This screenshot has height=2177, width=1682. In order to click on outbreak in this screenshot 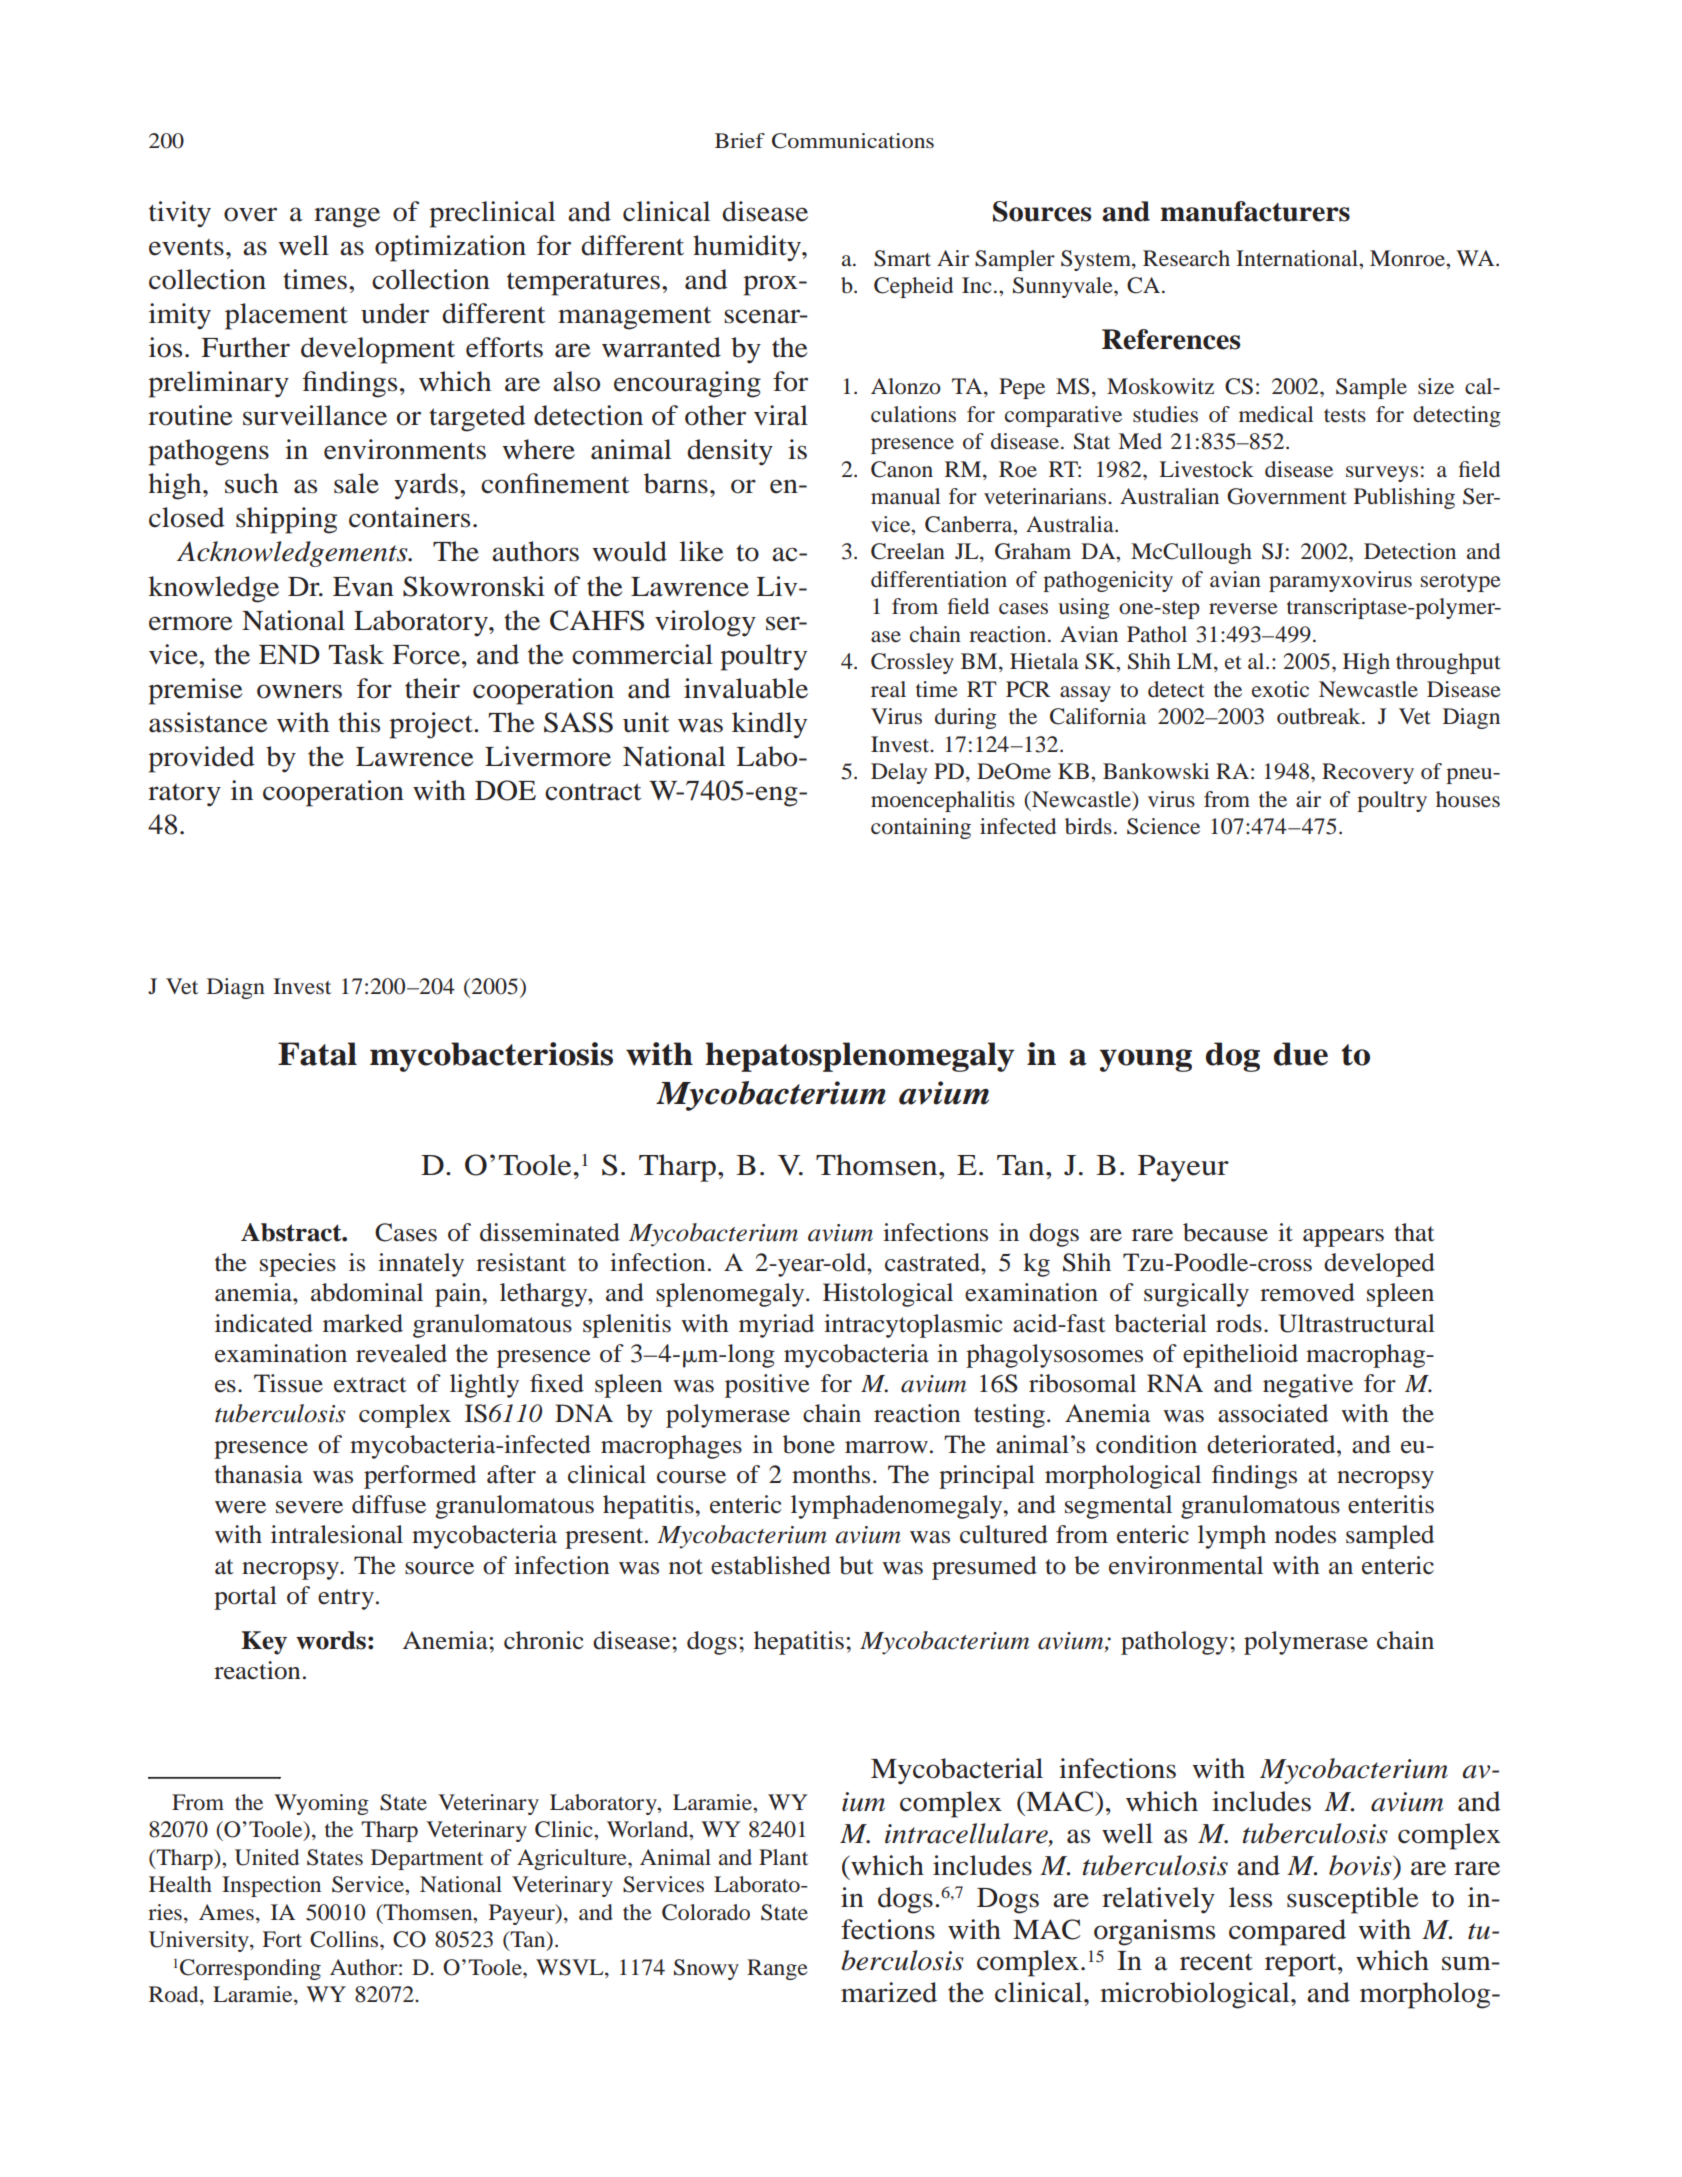, I will do `click(1320, 716)`.
